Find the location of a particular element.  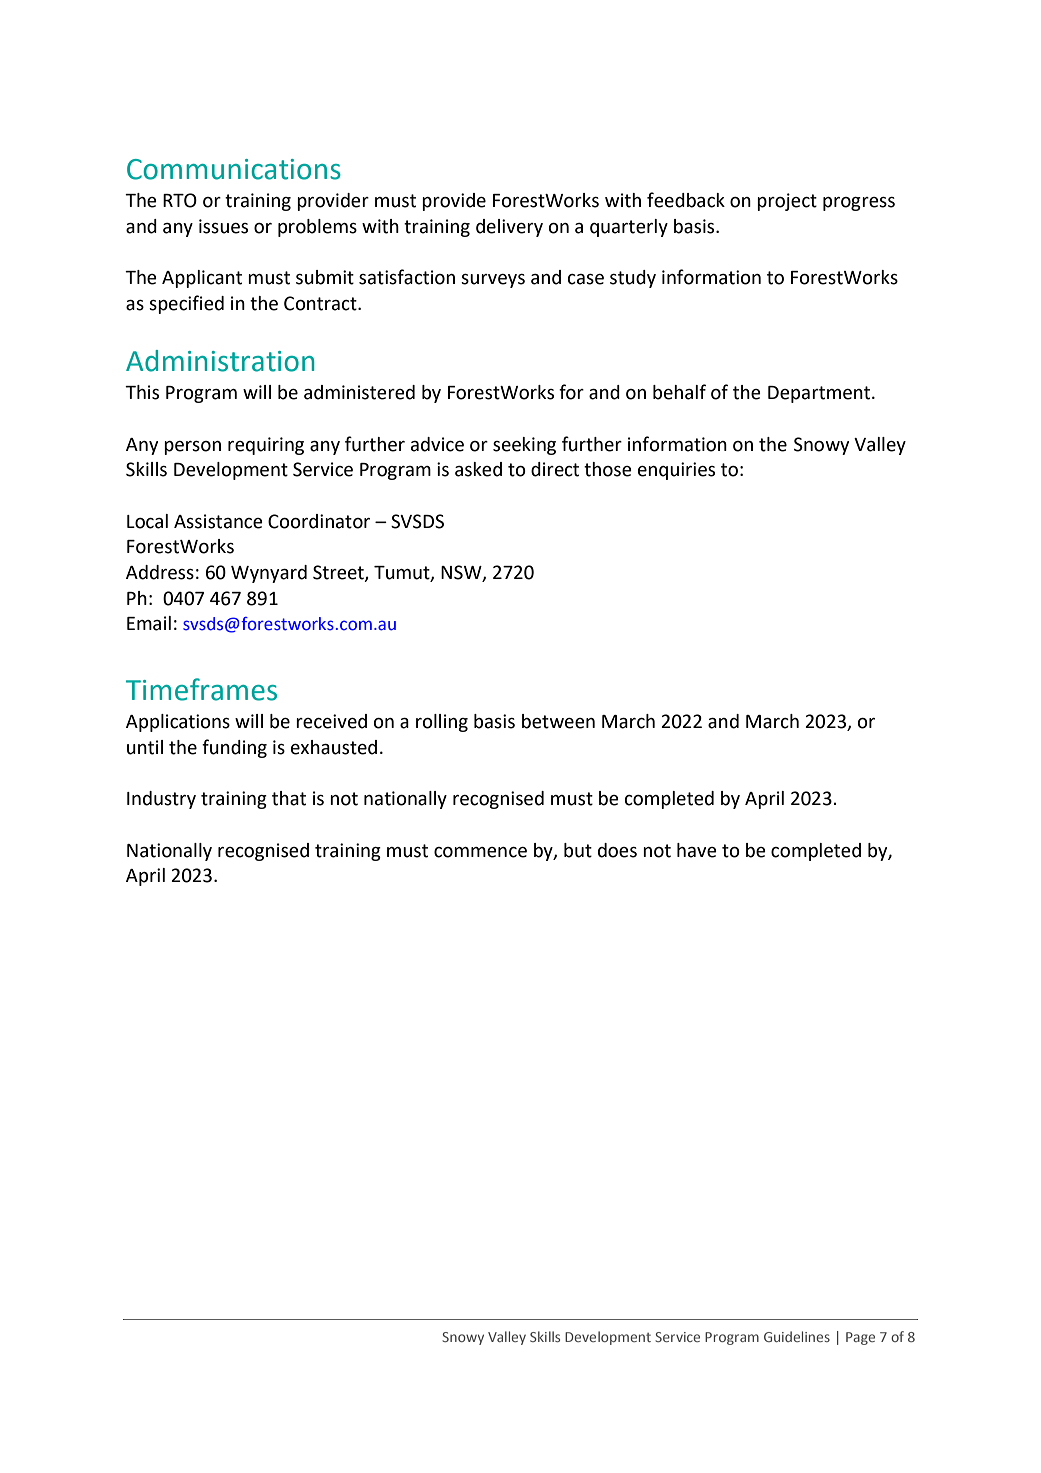

have is located at coordinates (697, 850).
